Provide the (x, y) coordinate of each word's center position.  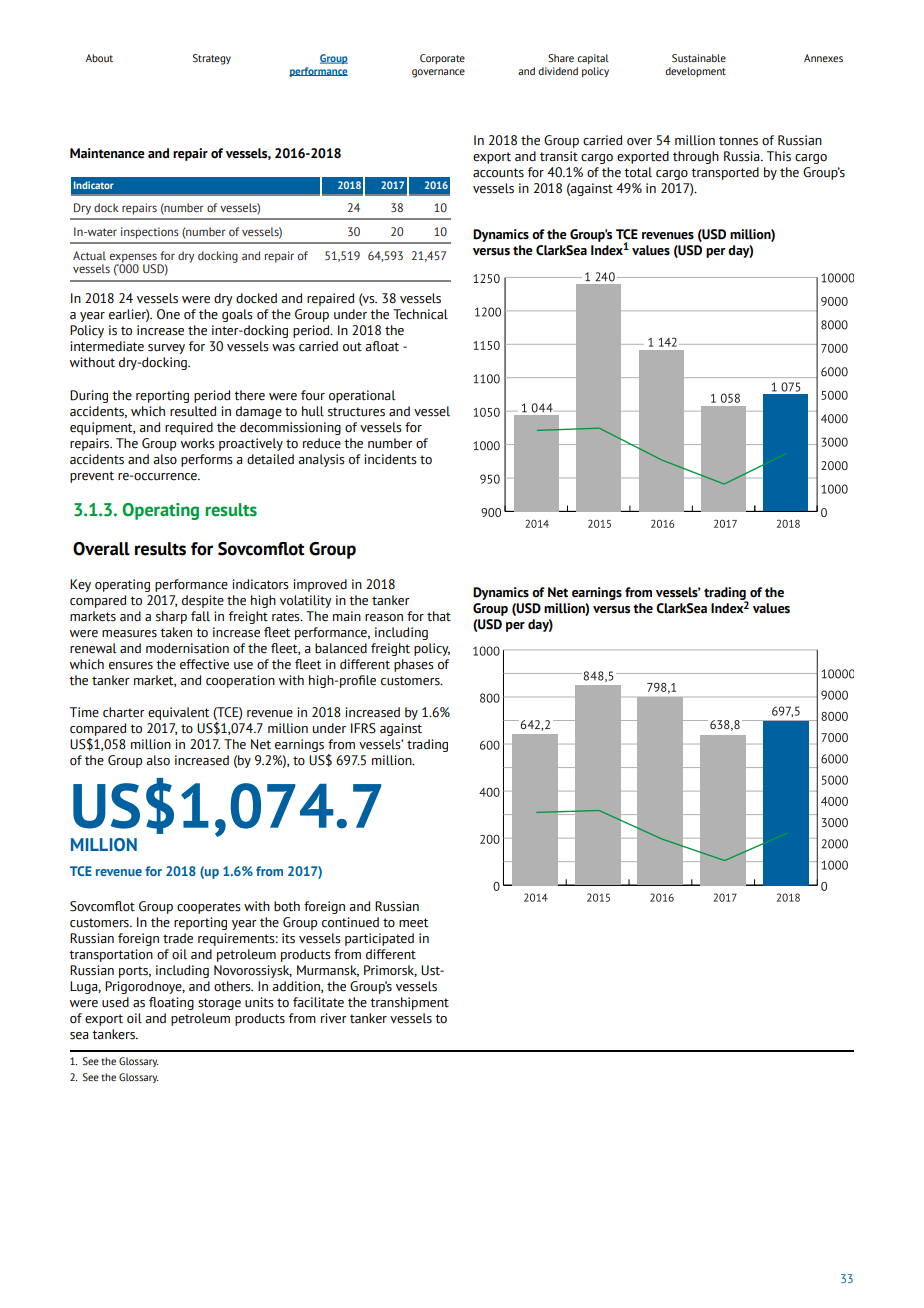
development (695, 72)
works (198, 443)
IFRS (363, 728)
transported (725, 173)
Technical (420, 314)
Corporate (442, 59)
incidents (390, 459)
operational (362, 396)
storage (219, 1004)
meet (413, 923)
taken (176, 632)
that (439, 616)
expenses (134, 259)
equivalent (178, 713)
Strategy (212, 59)
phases (414, 665)
